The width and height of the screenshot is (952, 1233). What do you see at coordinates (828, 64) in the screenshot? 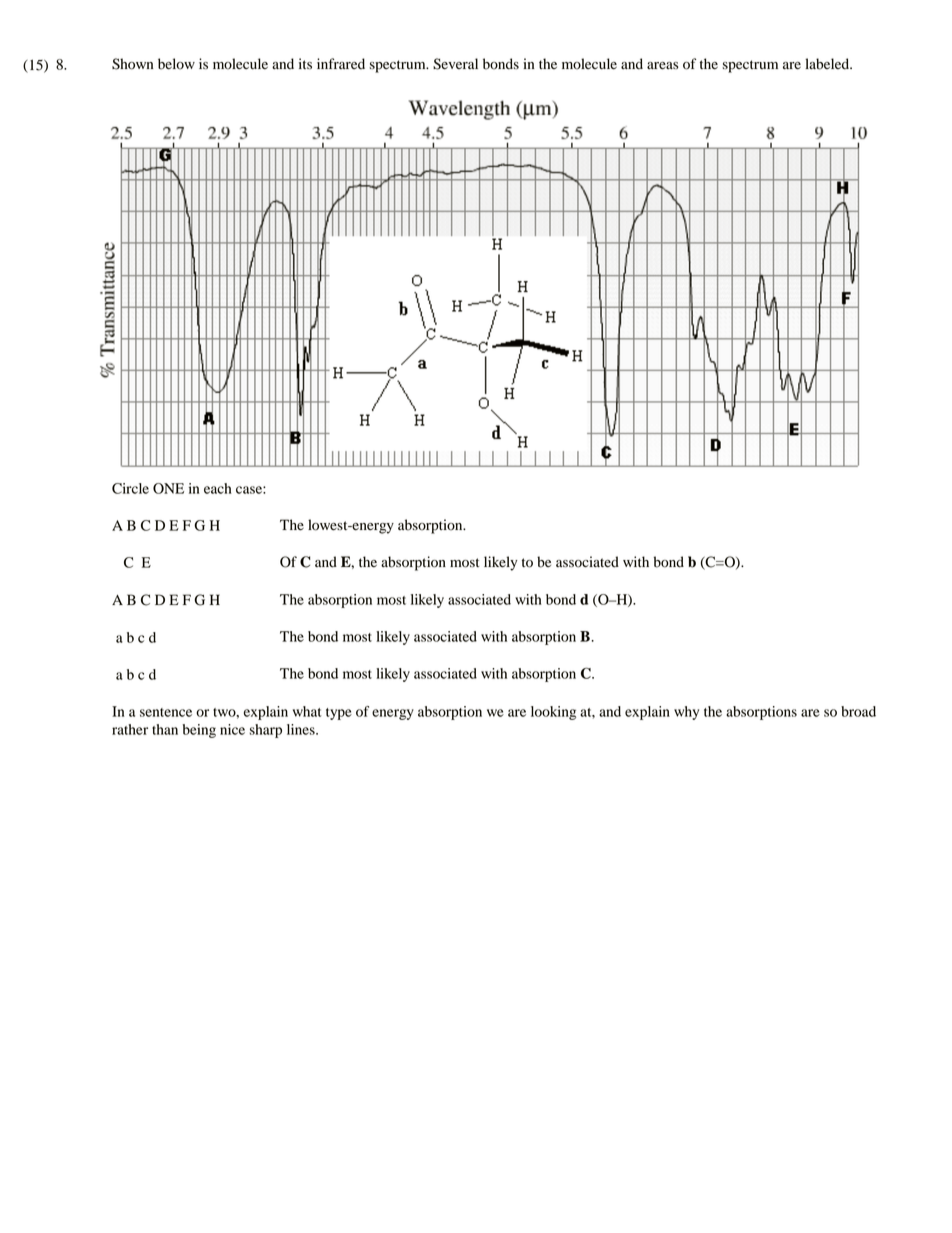
I see `labeled` at bounding box center [828, 64].
